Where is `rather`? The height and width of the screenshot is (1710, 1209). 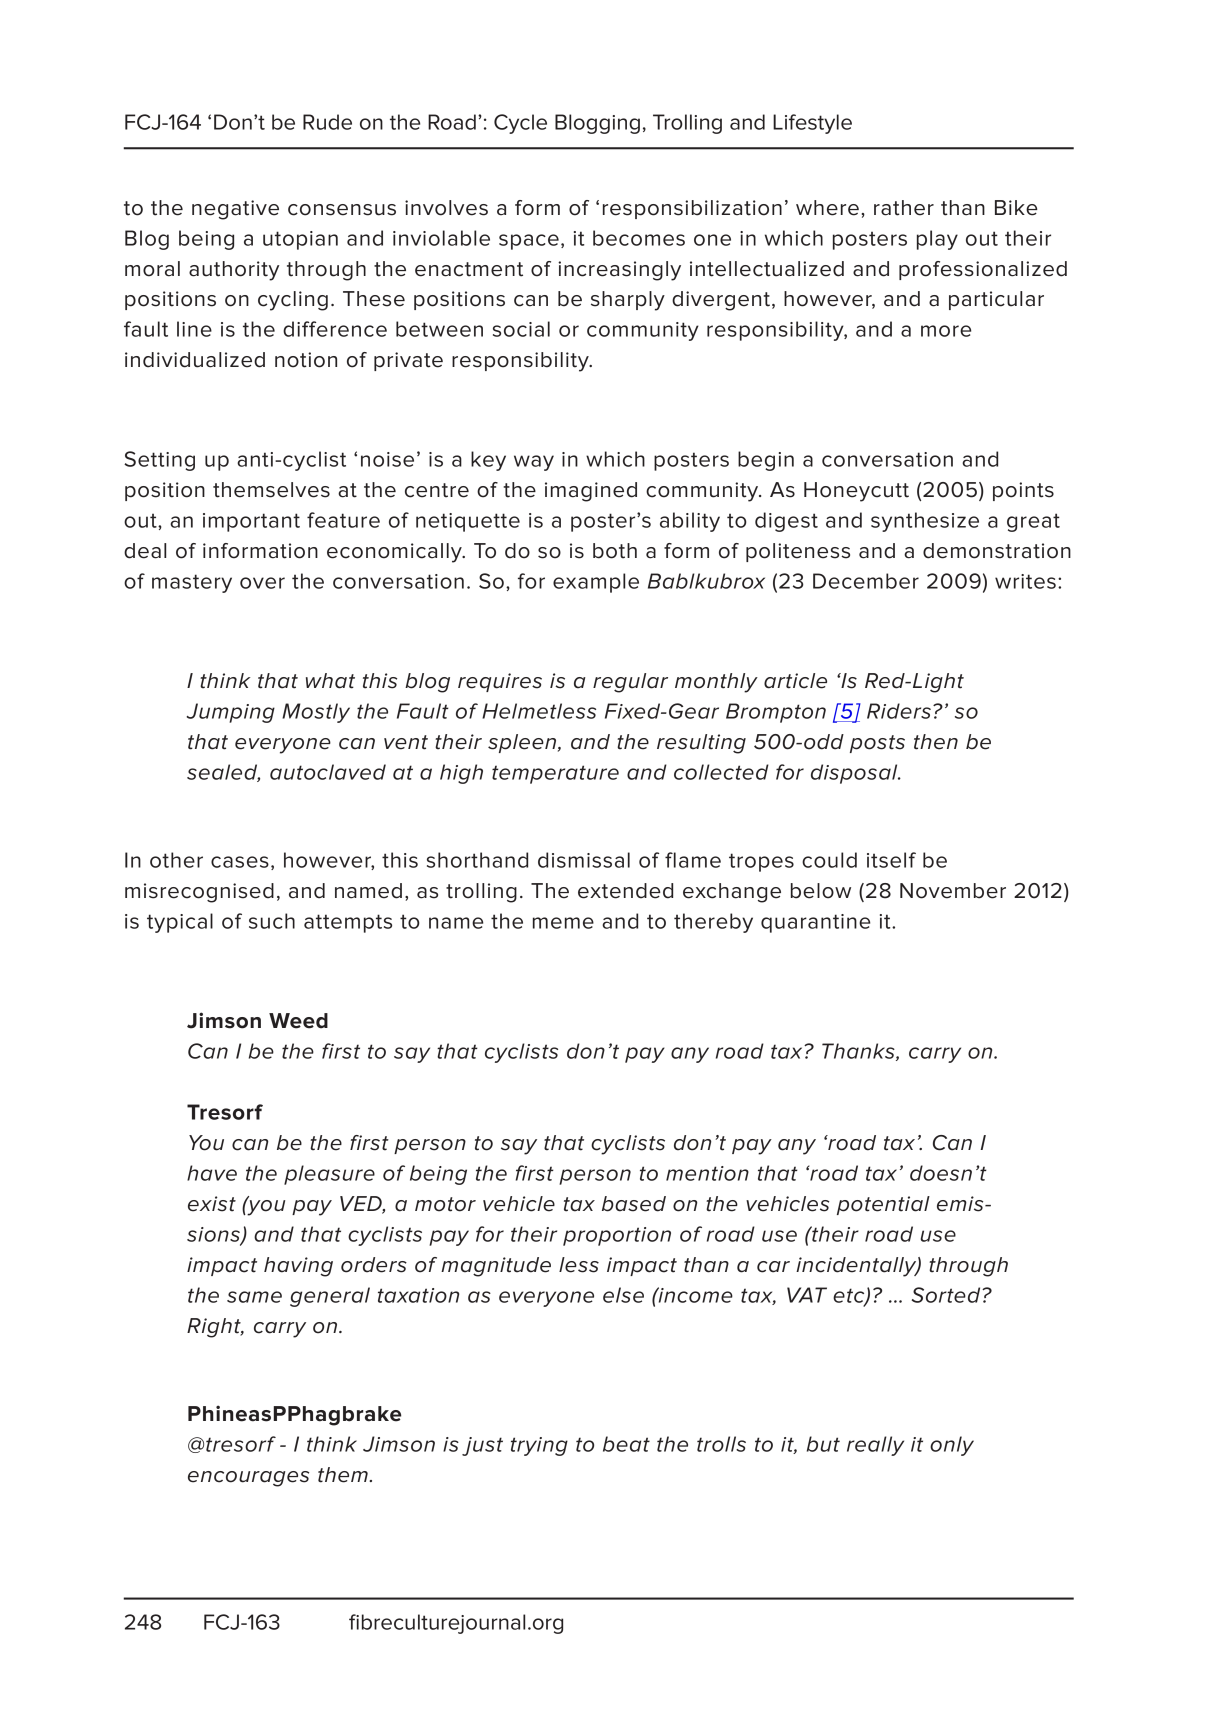
rather is located at coordinates (904, 208).
